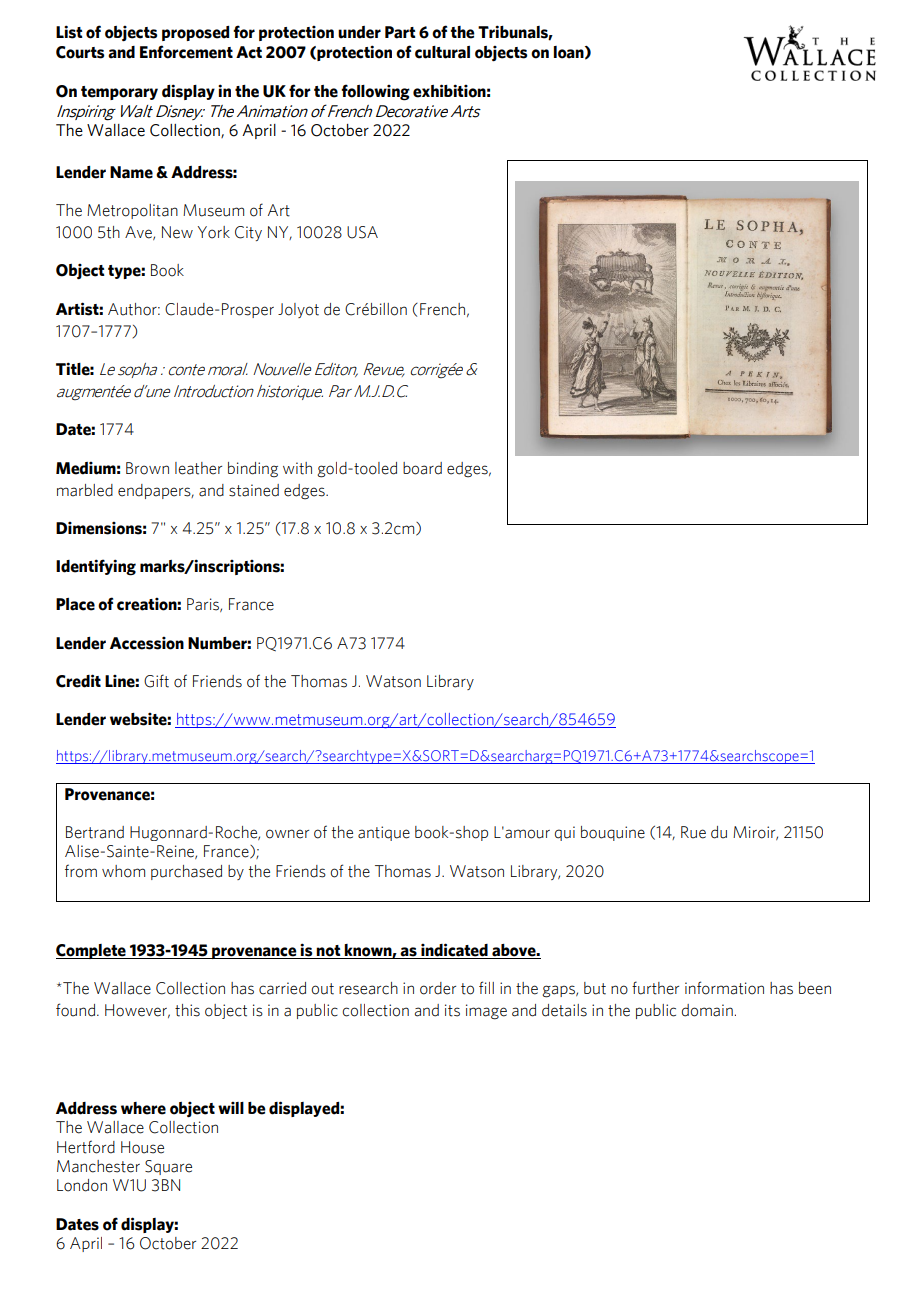 The image size is (924, 1308). Describe the element at coordinates (142, 1147) in the page. I see `House` at that location.
